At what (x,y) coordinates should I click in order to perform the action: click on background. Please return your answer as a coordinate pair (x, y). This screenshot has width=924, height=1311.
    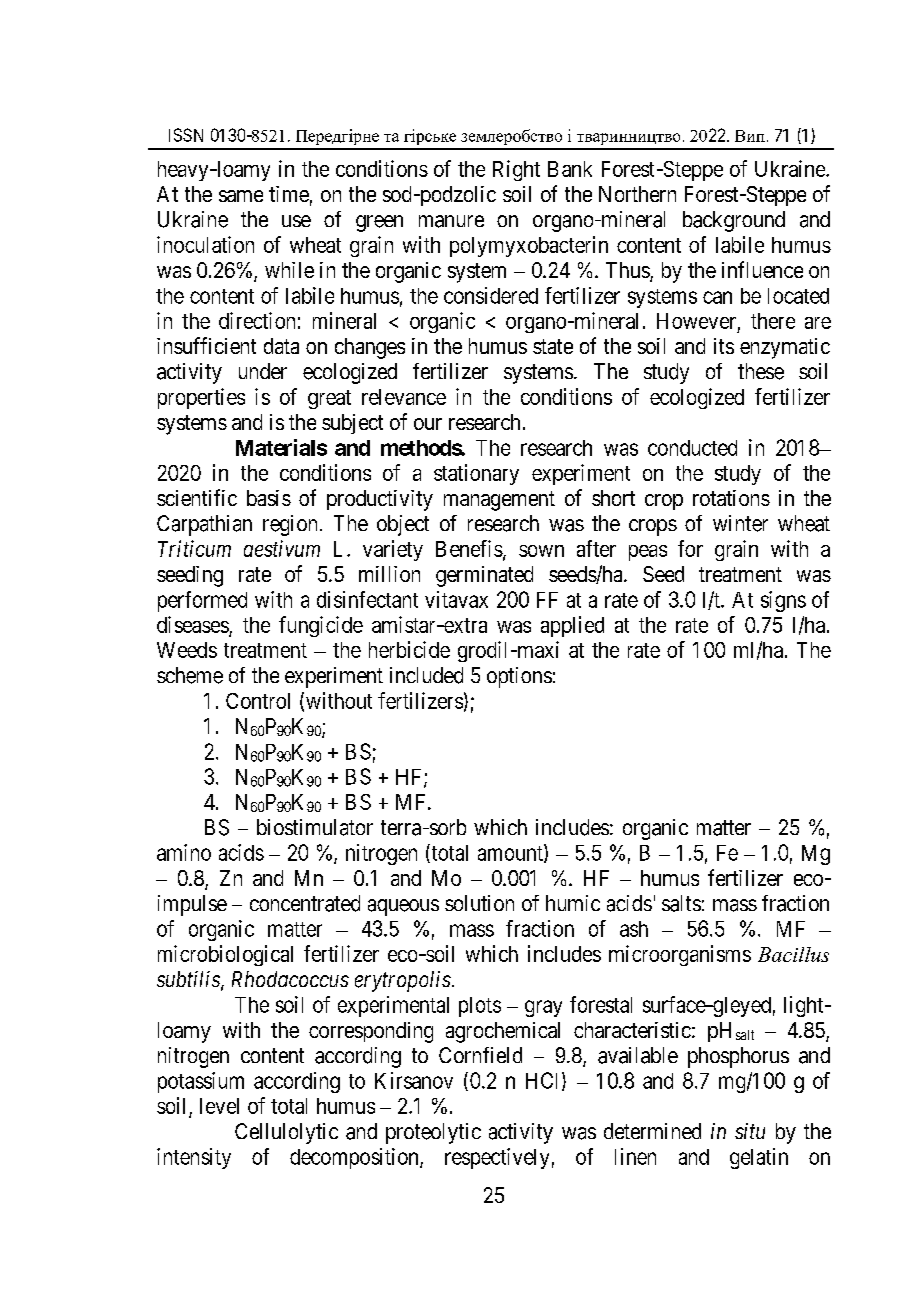
    Looking at the image, I should click on (734, 221).
